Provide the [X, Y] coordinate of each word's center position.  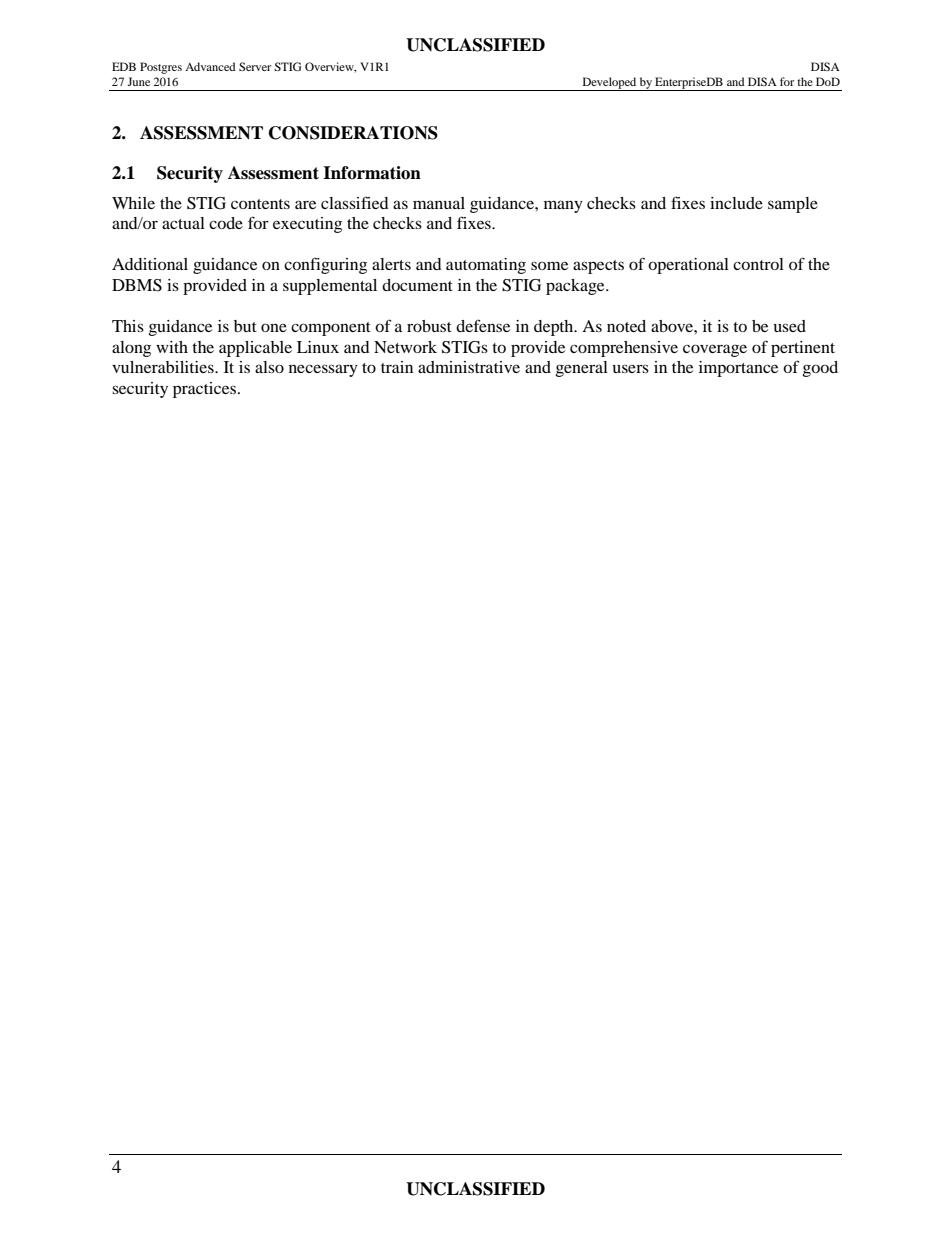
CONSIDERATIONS [353, 133]
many [563, 206]
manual [439, 203]
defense [483, 325]
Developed [609, 84]
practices [206, 390]
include [736, 203]
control [758, 264]
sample [793, 205]
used [790, 326]
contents [260, 204]
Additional [150, 264]
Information [372, 173]
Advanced [210, 66]
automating [486, 266]
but [245, 326]
